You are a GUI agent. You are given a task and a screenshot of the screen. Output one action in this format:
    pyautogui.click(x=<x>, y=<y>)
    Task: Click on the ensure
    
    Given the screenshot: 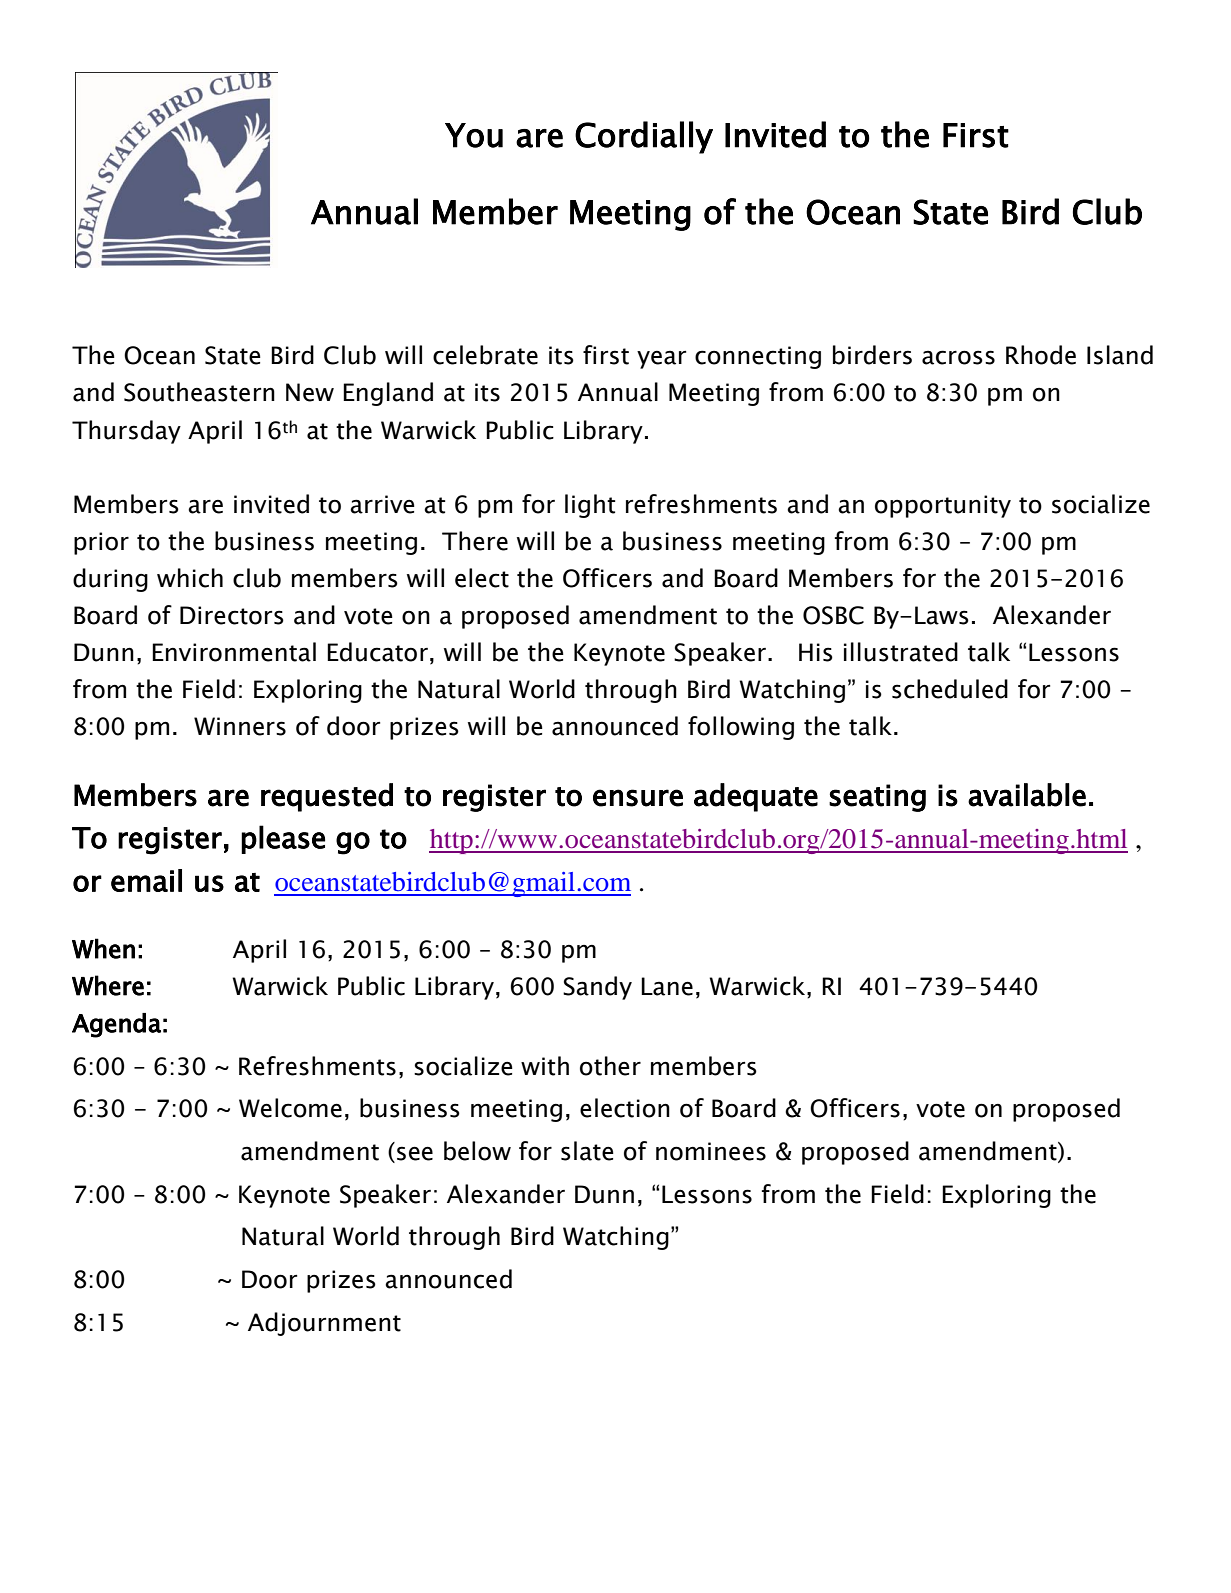 What is the action you would take?
    pyautogui.click(x=638, y=798)
